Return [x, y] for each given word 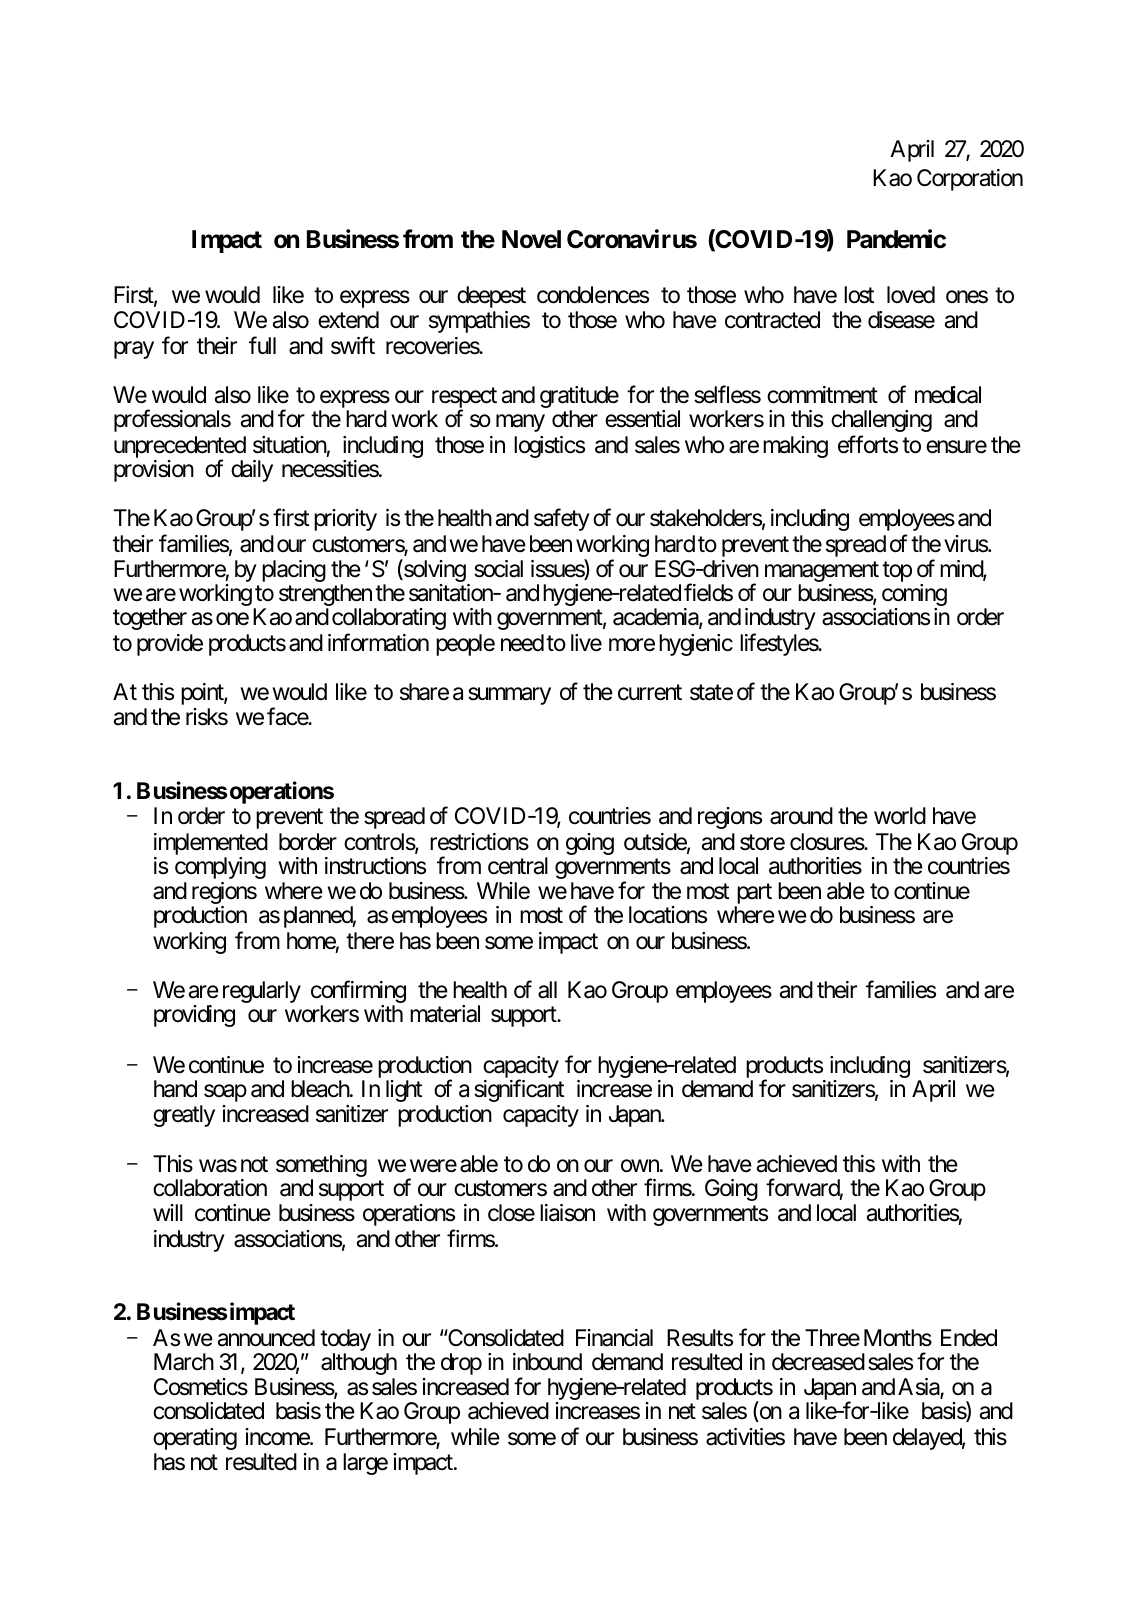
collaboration [210, 1188]
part [753, 895]
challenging [881, 421]
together [150, 619]
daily [252, 471]
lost [859, 295]
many [520, 423]
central [518, 866]
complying [220, 868]
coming [914, 596]
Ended [969, 1338]
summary [509, 696]
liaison [567, 1213]
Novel [531, 239]
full [262, 345]
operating [195, 1439]
